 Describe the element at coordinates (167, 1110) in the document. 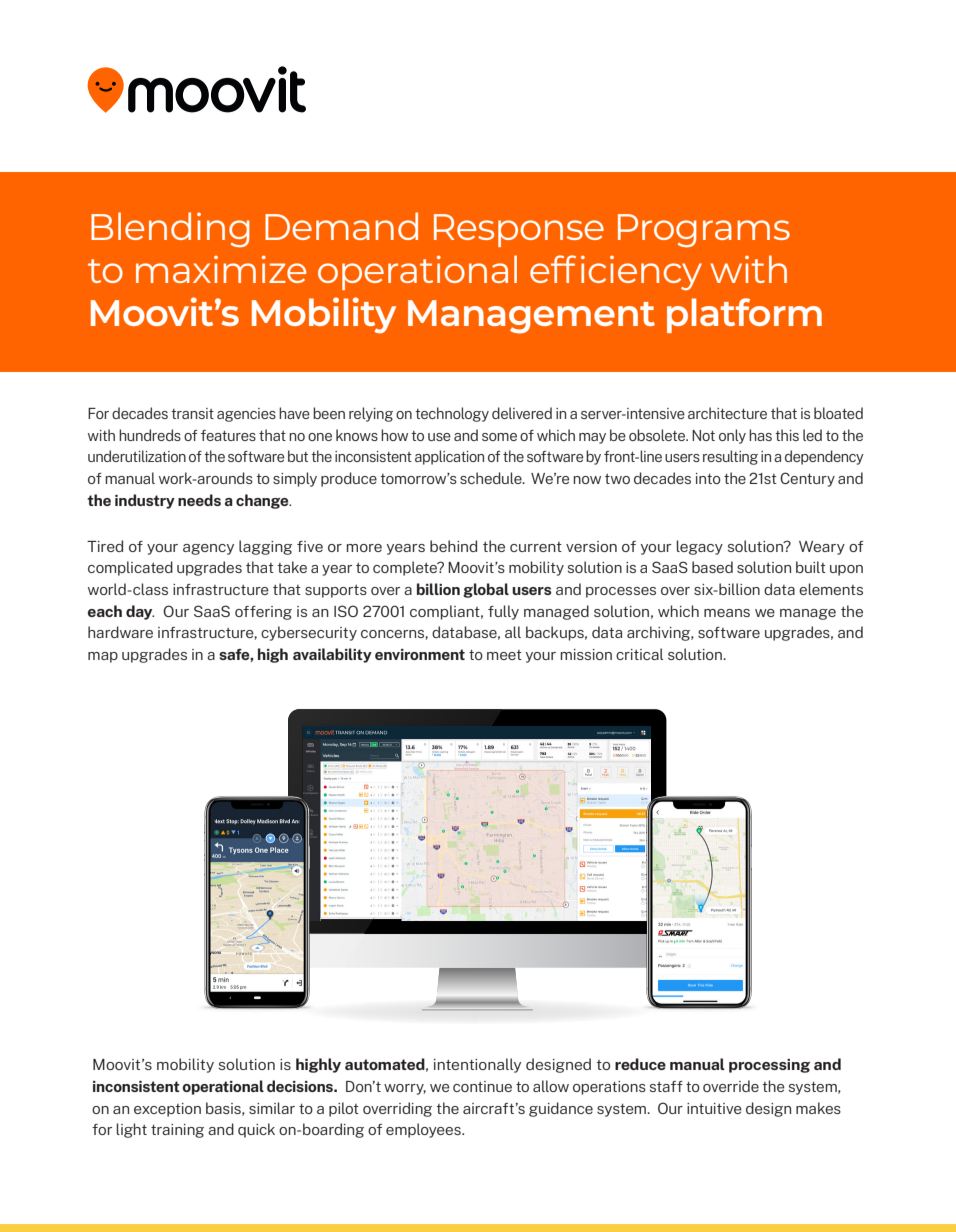

I see `exception` at that location.
